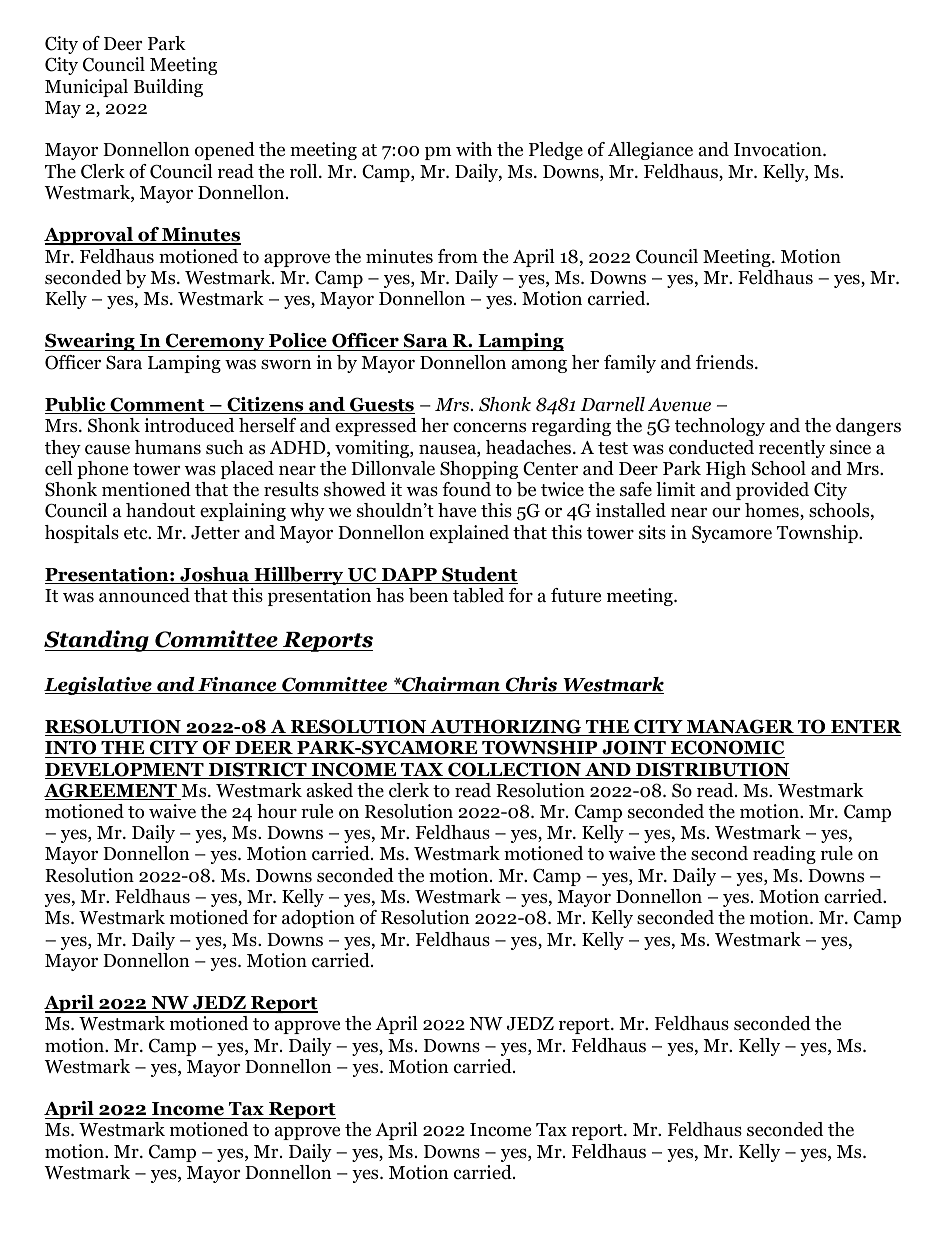 This screenshot has width=952, height=1233. I want to click on from, so click(458, 256).
